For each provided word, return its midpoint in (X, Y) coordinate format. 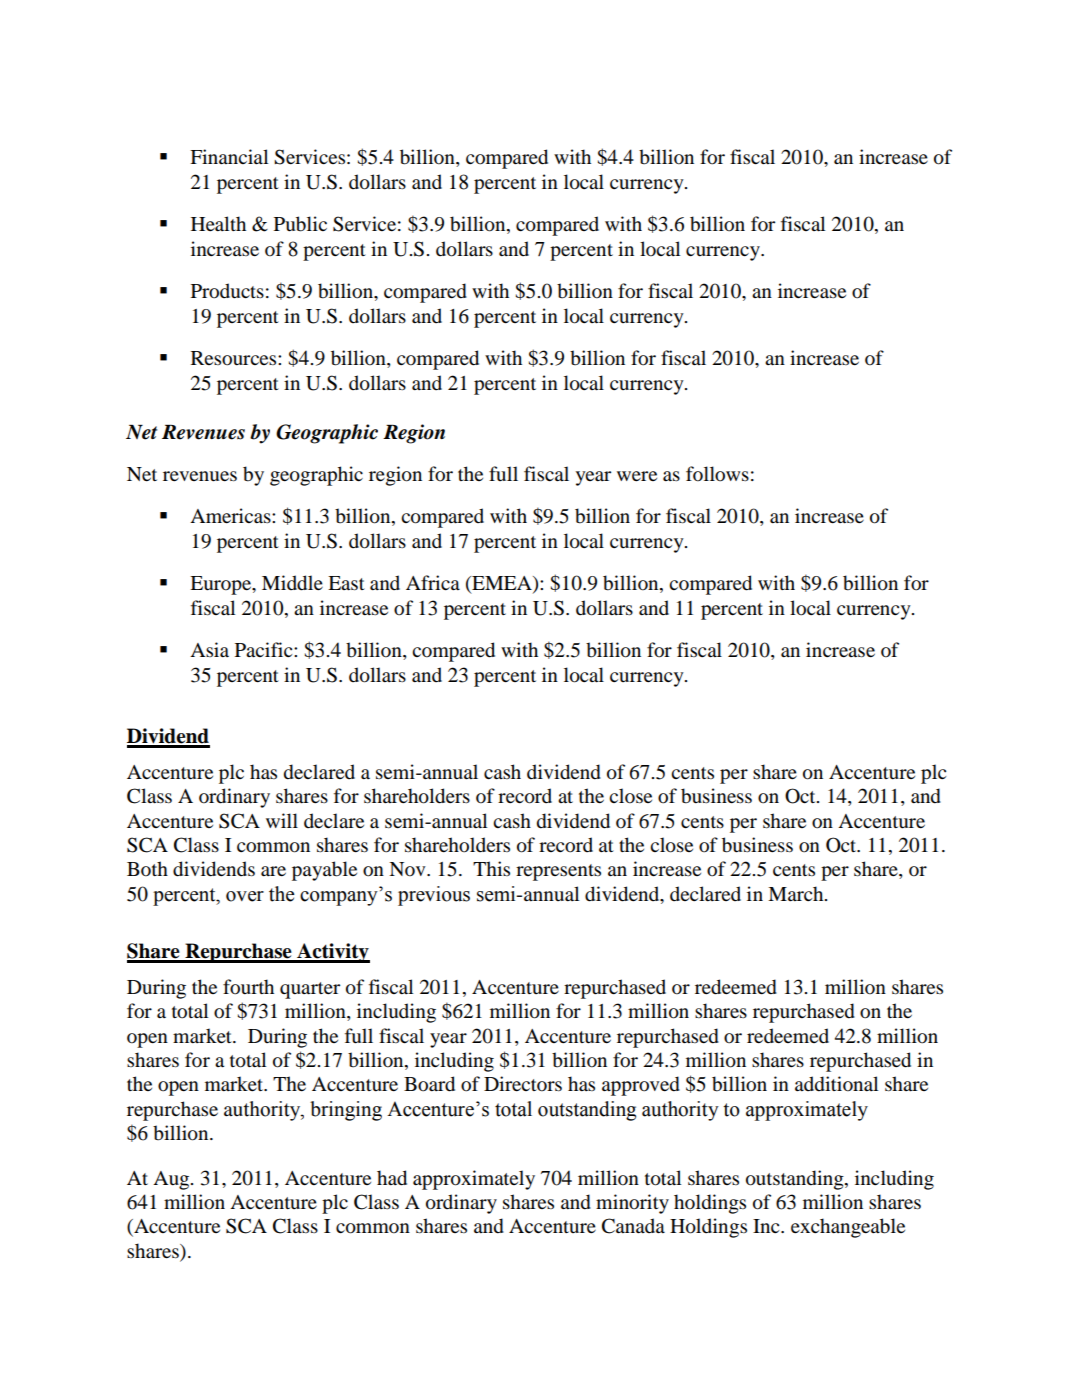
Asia (209, 649)
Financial (229, 156)
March (797, 893)
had (392, 1178)
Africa (433, 582)
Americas (231, 516)
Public (300, 224)
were (637, 476)
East (346, 583)
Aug (172, 1180)
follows (717, 474)
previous (434, 896)
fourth (248, 987)
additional (836, 1084)
